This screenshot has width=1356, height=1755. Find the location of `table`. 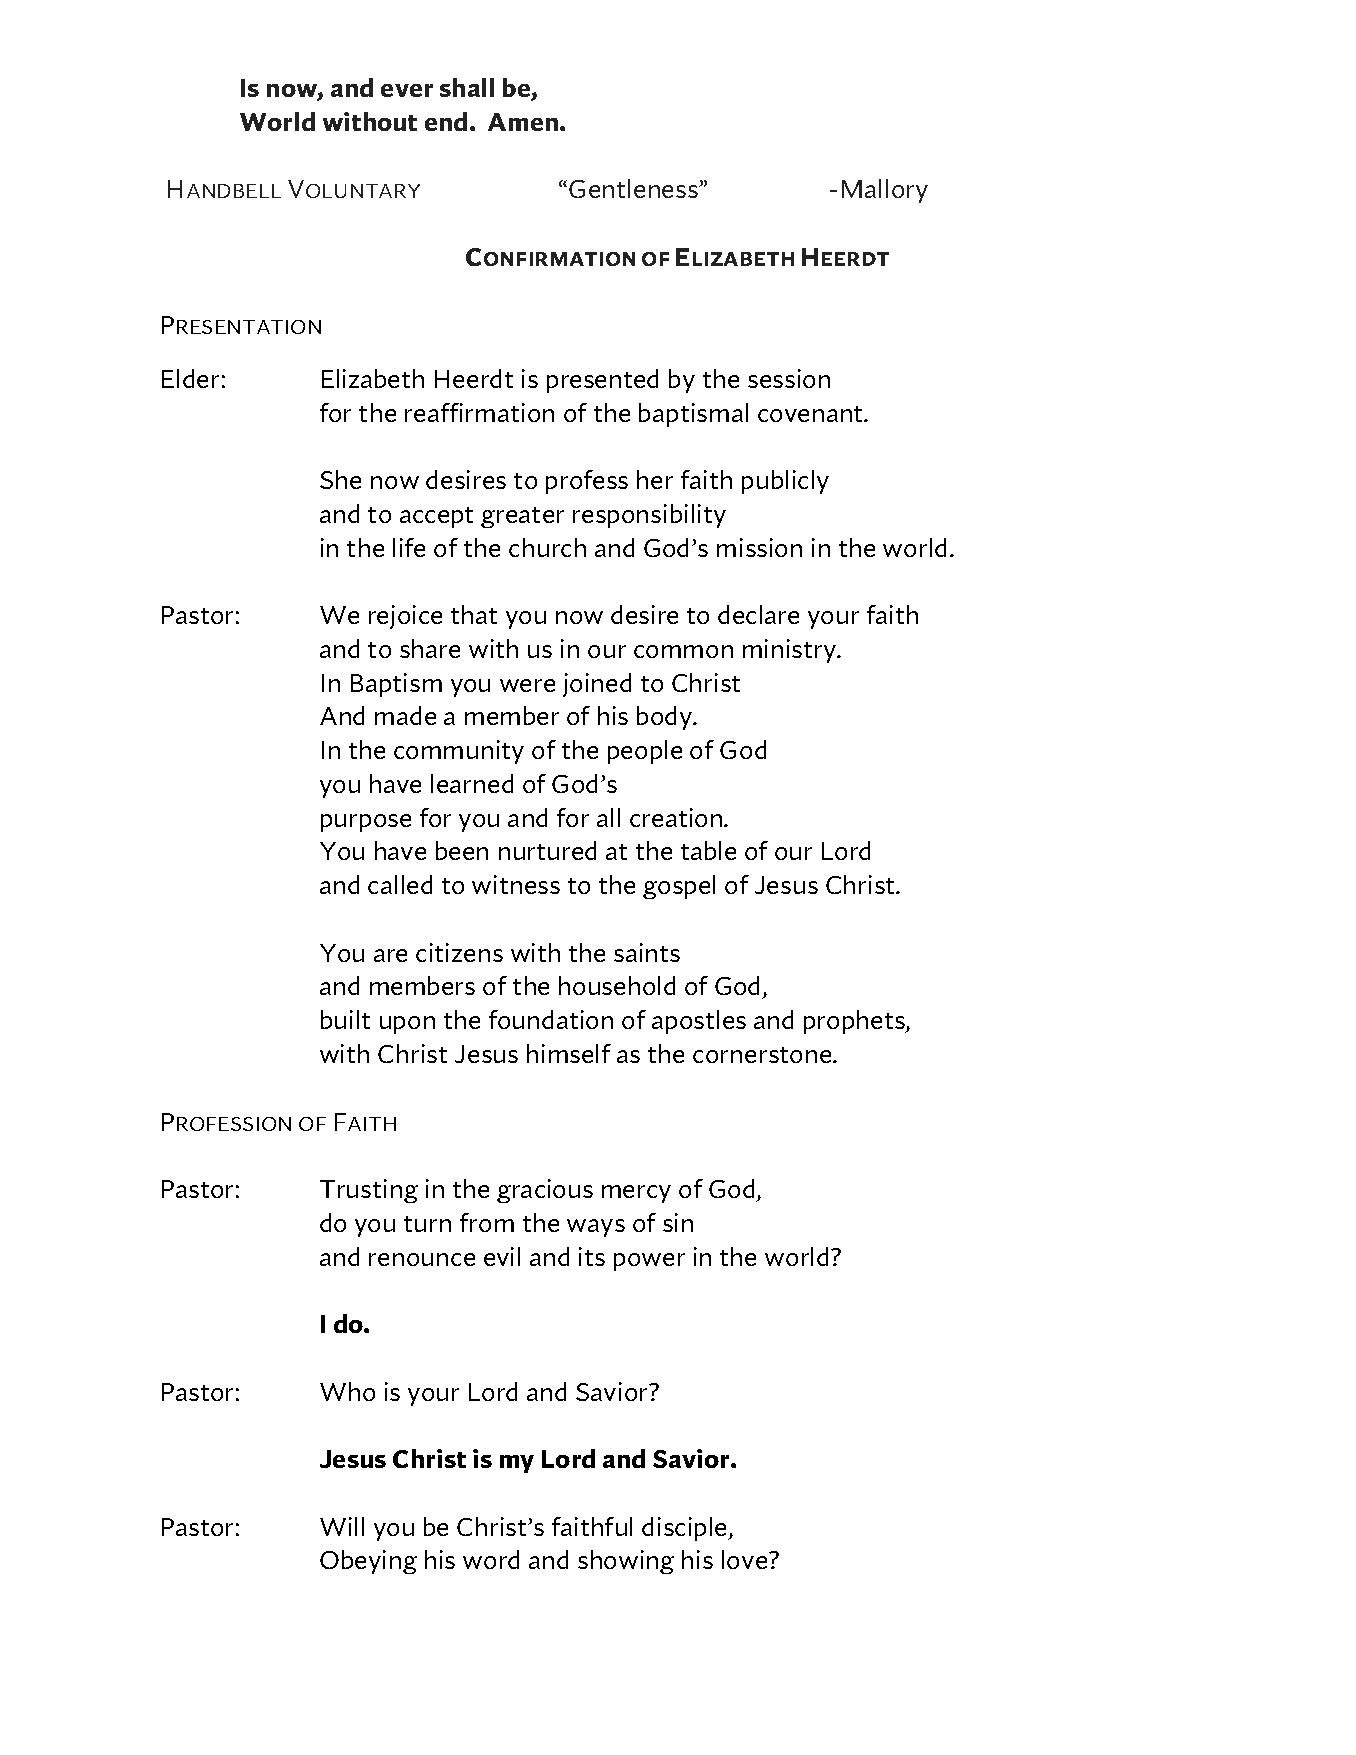

table is located at coordinates (708, 850).
